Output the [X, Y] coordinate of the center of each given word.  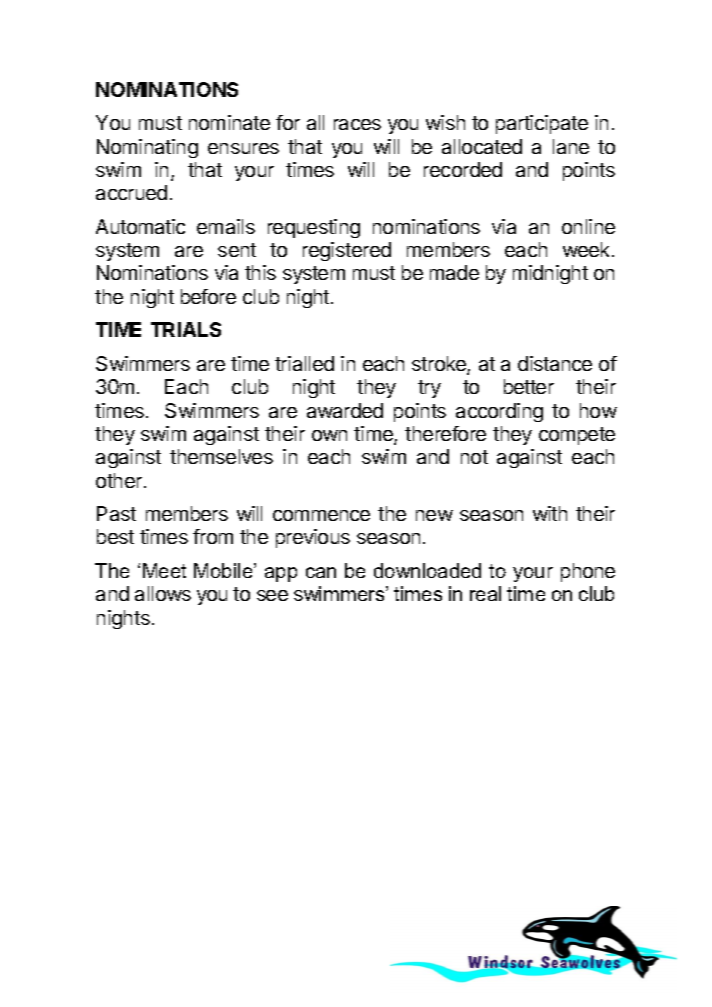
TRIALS [186, 329]
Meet [164, 570]
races [357, 124]
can [321, 572]
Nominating [147, 148]
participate [542, 124]
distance [555, 363]
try [429, 389]
